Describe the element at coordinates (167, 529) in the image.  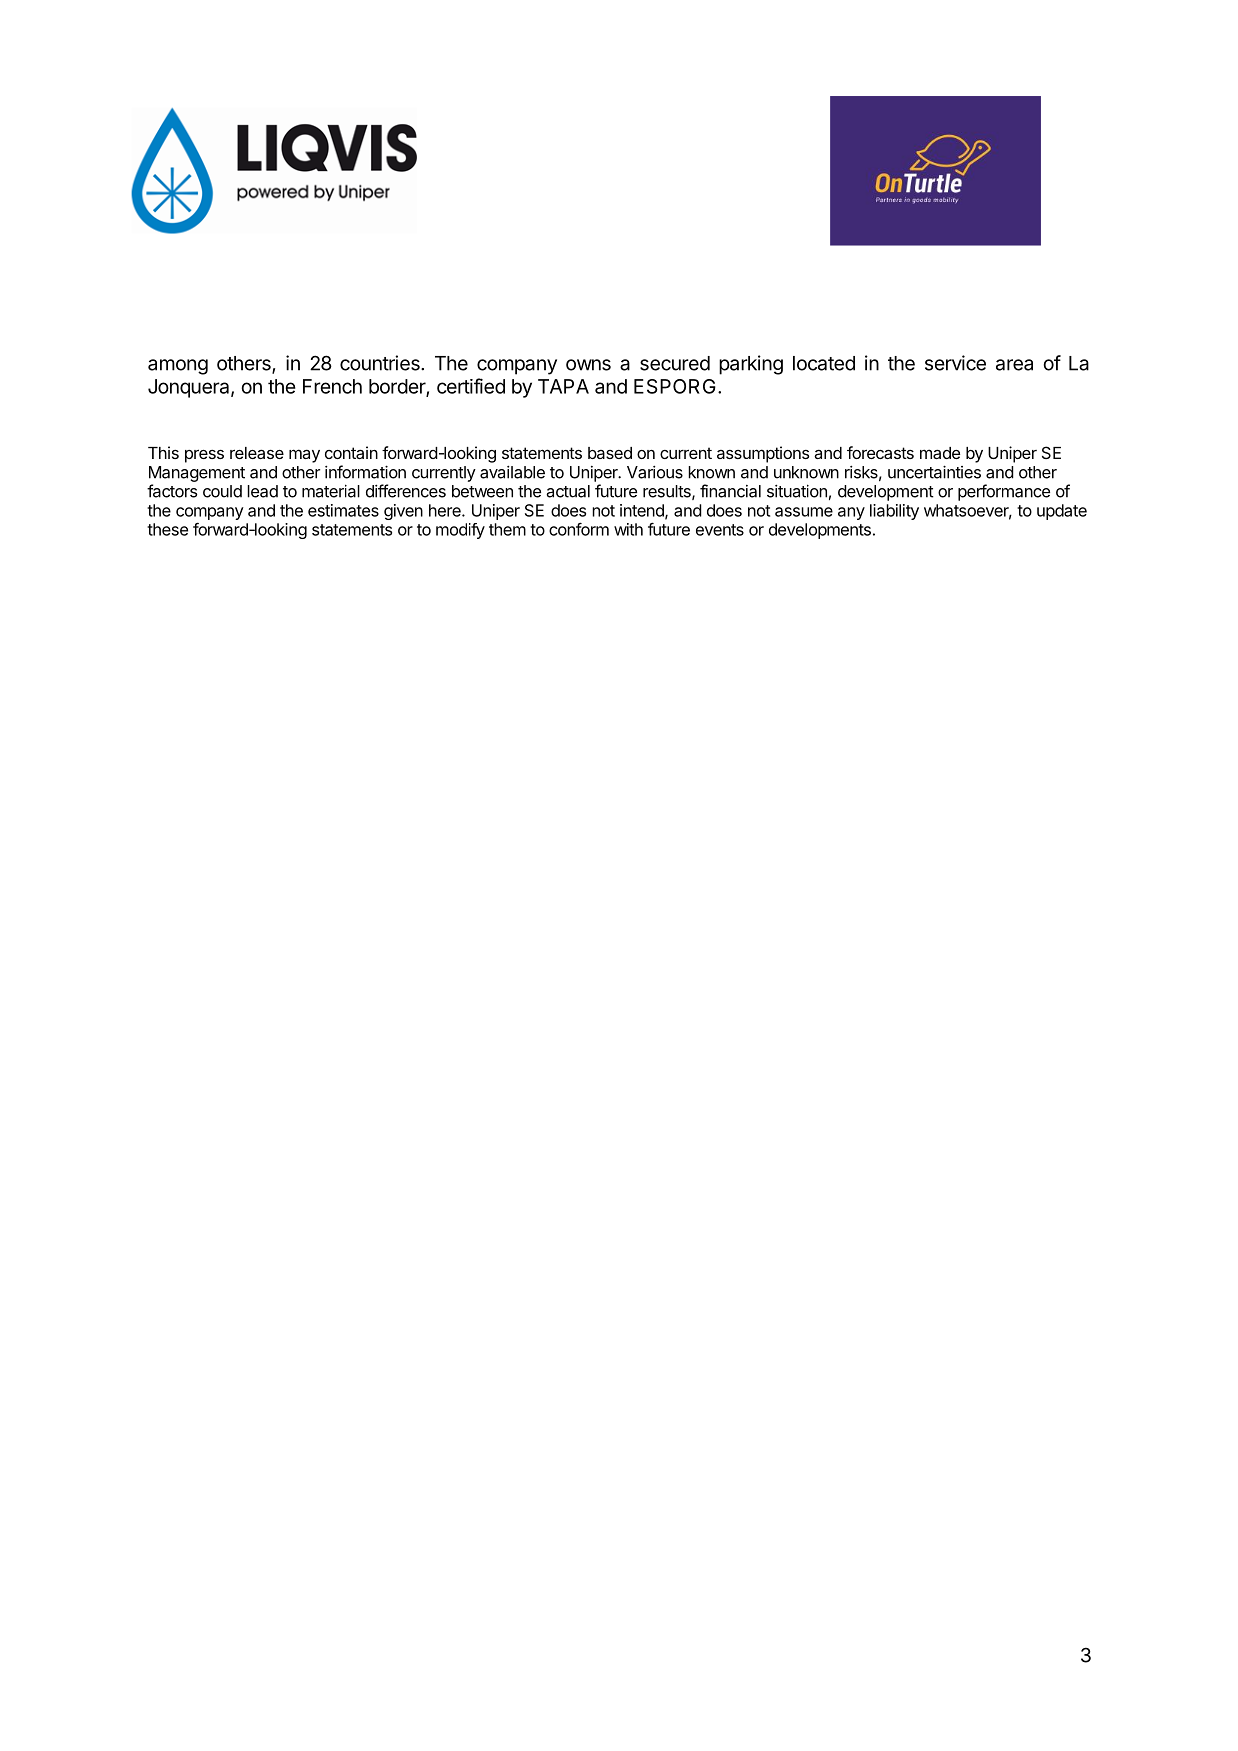
I see `these` at that location.
